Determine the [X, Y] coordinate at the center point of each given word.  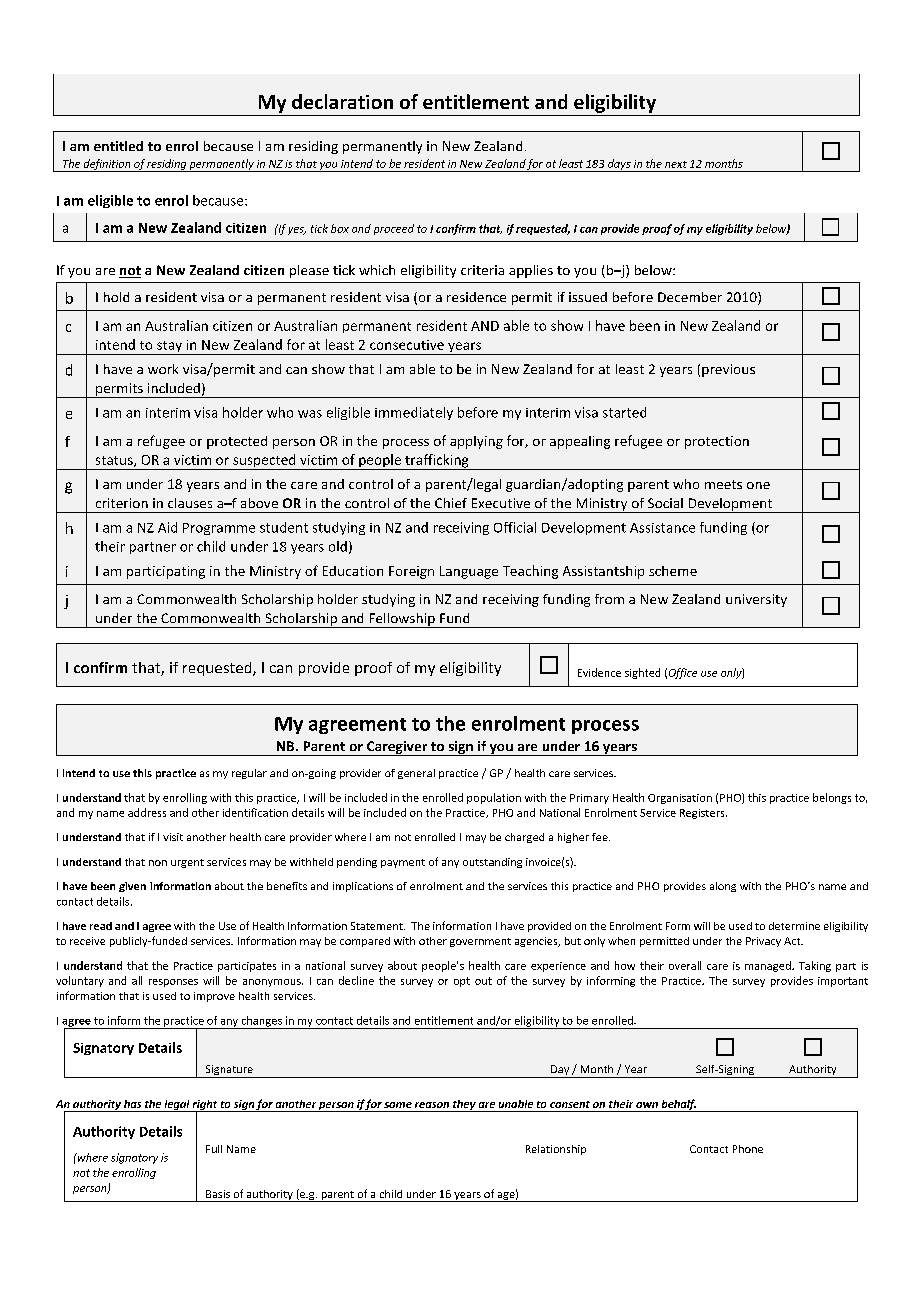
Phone [748, 1149]
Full [214, 1149]
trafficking [437, 462]
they [464, 1106]
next [676, 164]
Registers [703, 814]
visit [173, 837]
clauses [190, 503]
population [494, 798]
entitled [118, 146]
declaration [342, 101]
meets [723, 484]
